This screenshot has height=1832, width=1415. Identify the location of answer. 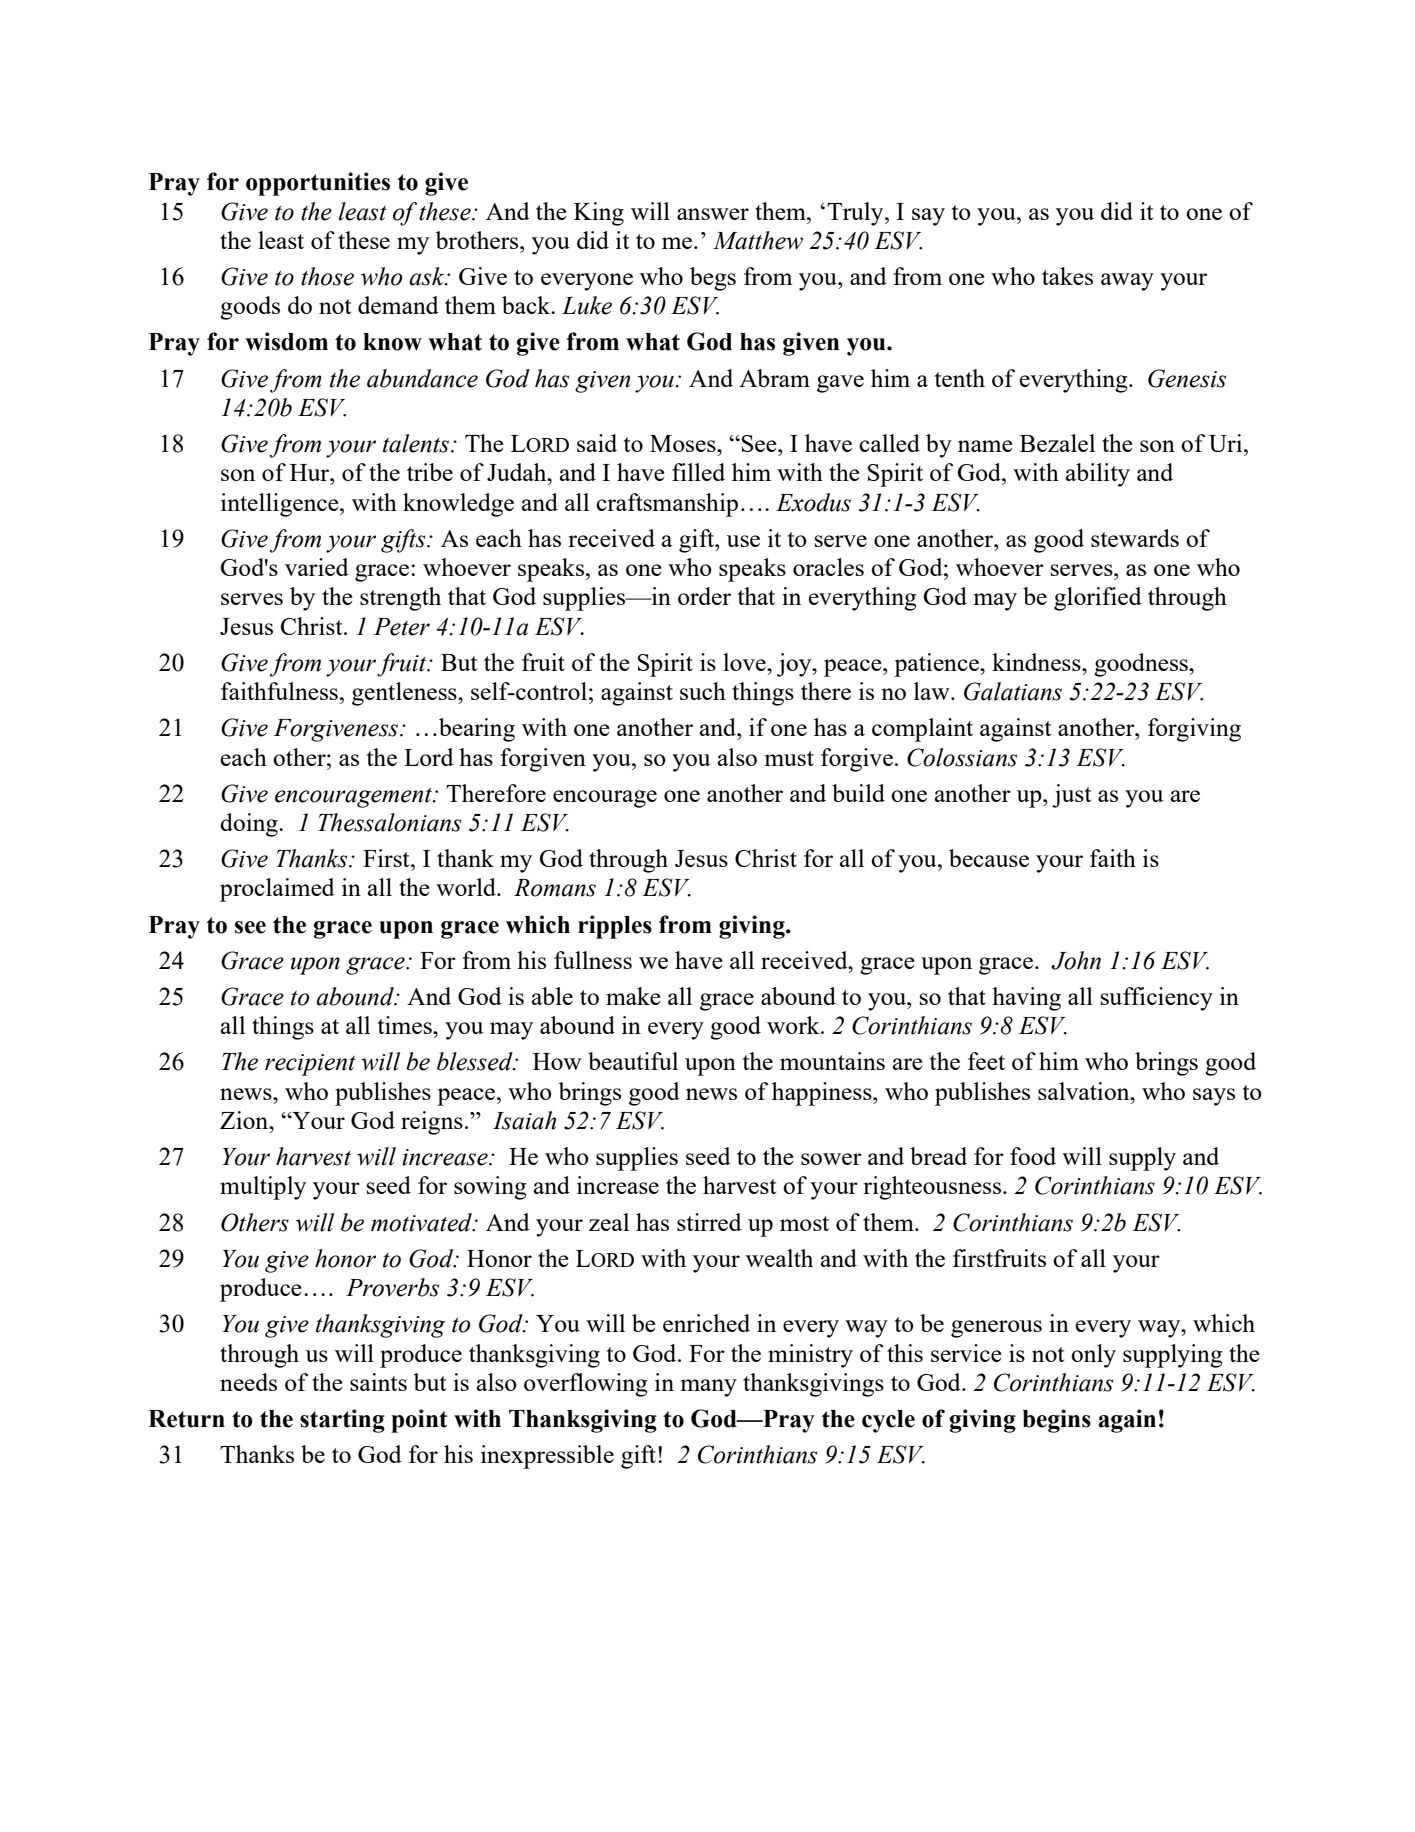
(713, 214).
